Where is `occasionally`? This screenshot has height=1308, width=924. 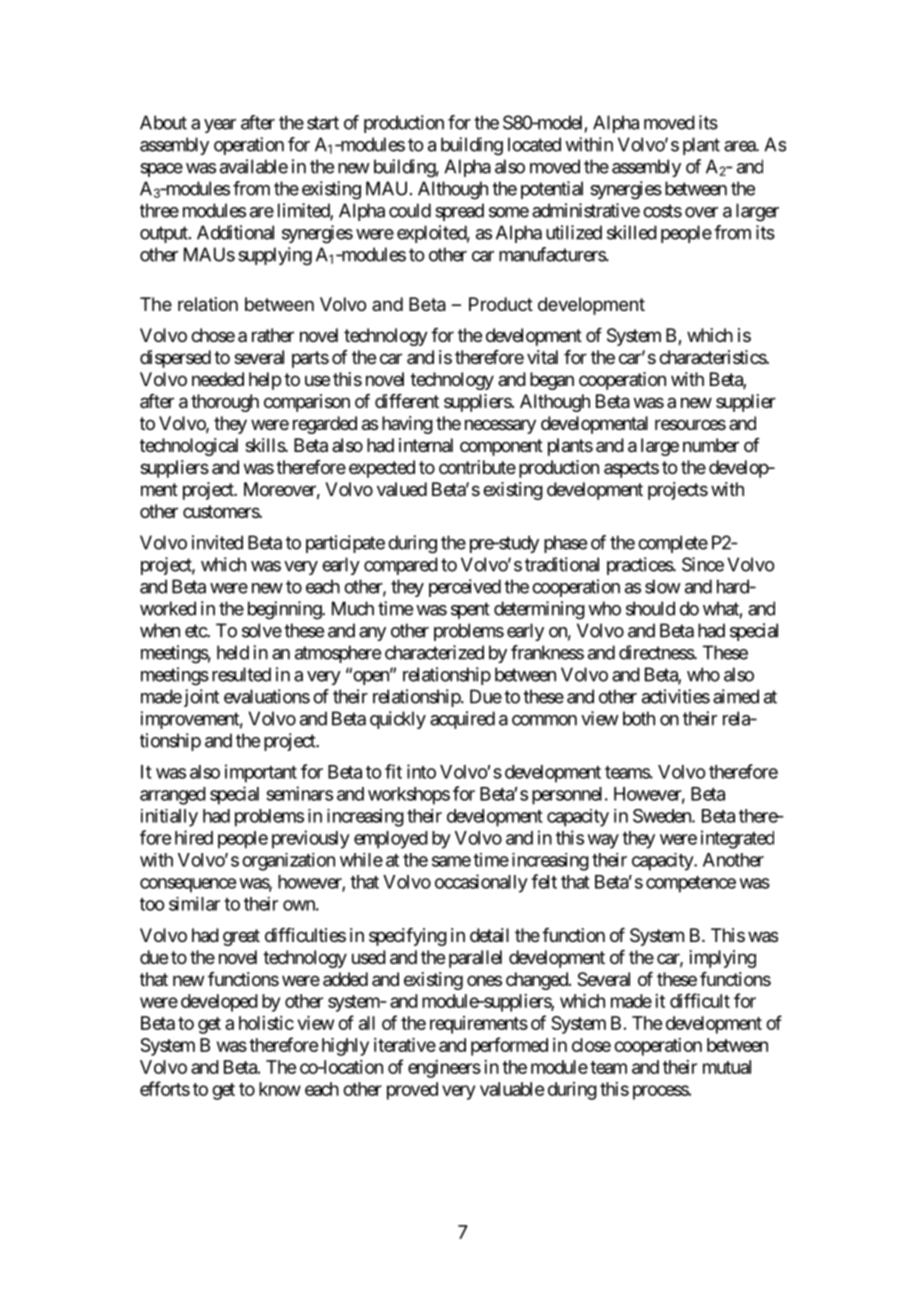
occasionally is located at coordinates (481, 883).
